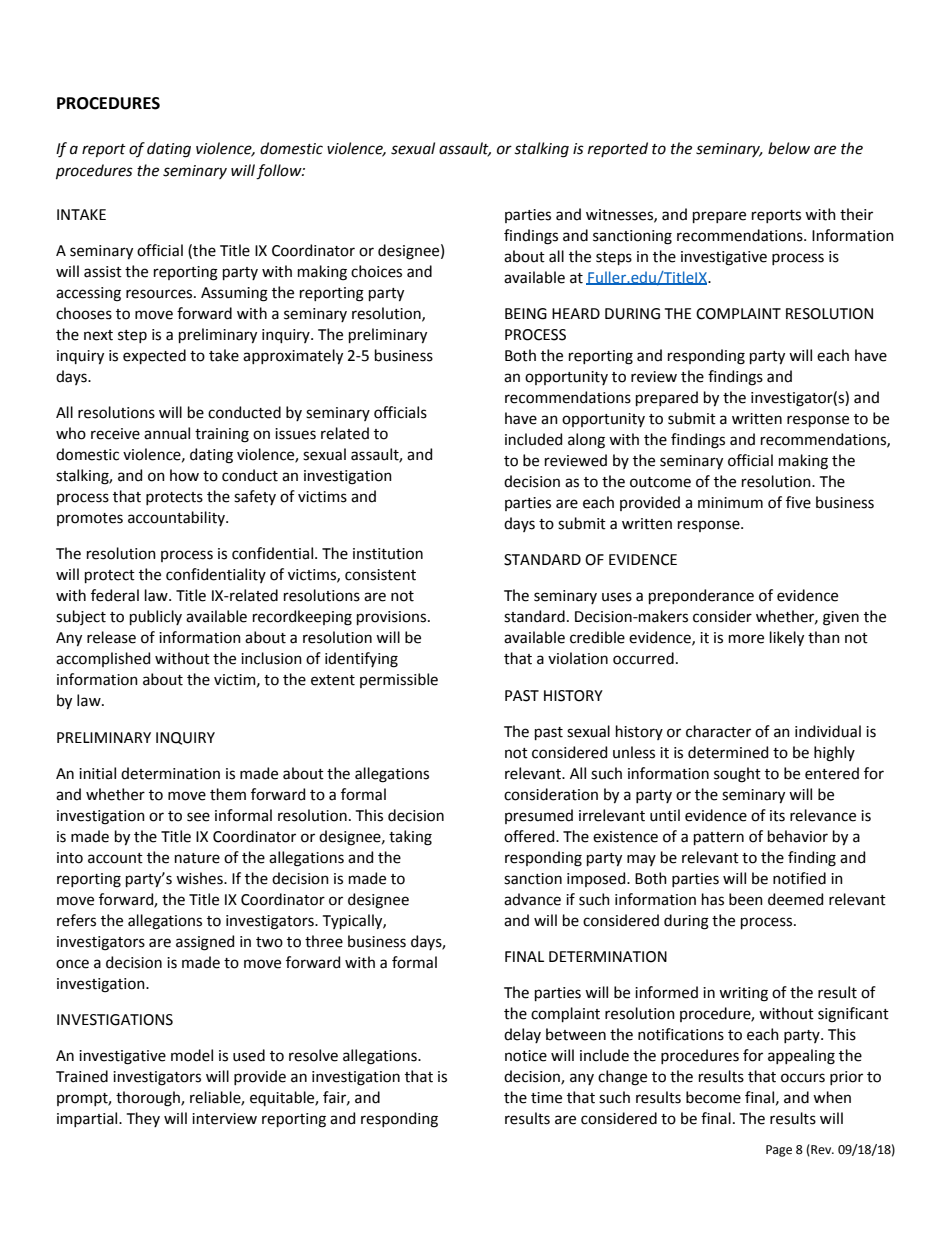 This screenshot has width=952, height=1233. What do you see at coordinates (388, 554) in the screenshot?
I see `institution` at bounding box center [388, 554].
